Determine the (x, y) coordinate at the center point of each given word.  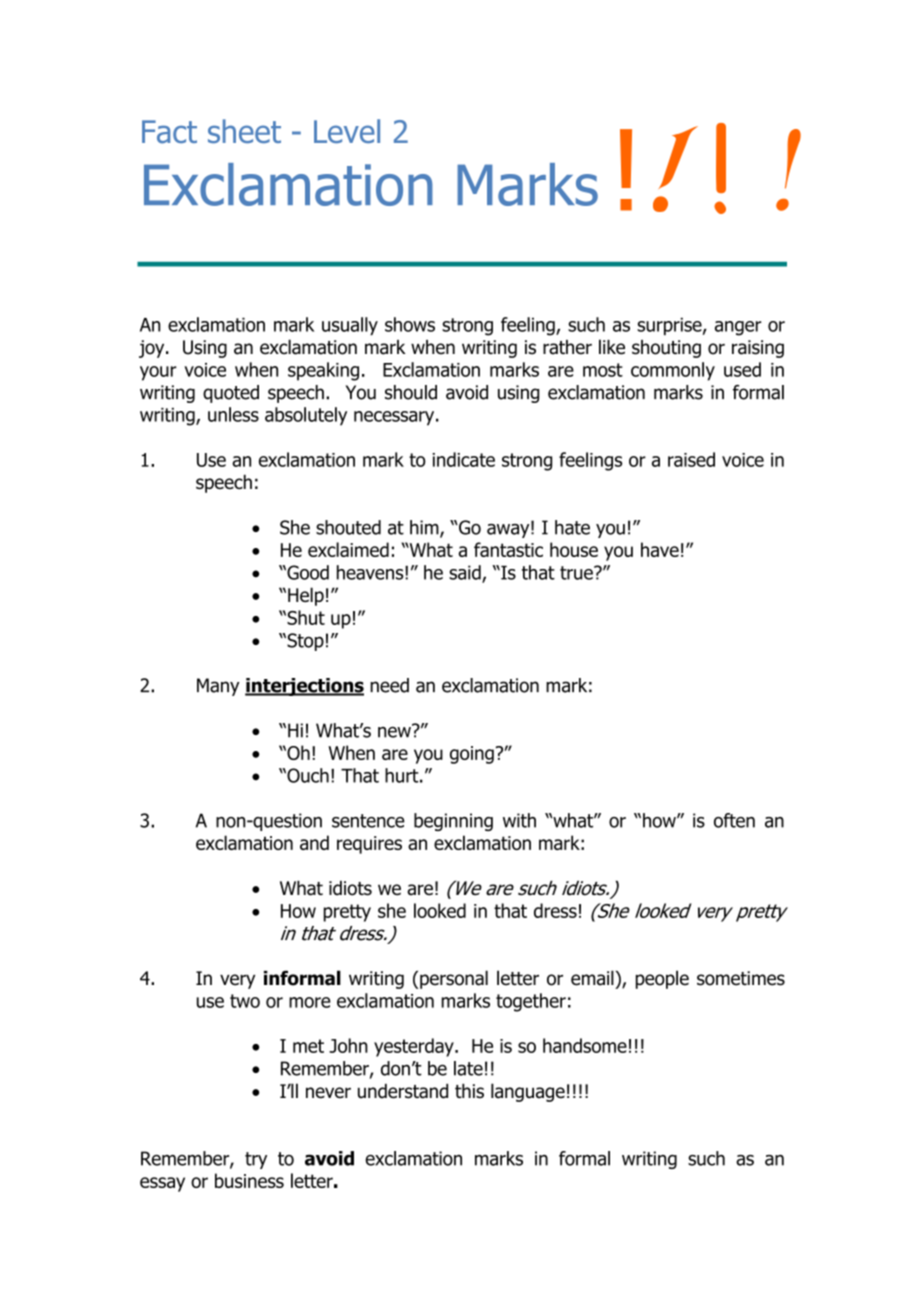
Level (347, 131)
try (256, 1160)
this (469, 1091)
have (660, 549)
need (389, 685)
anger (738, 328)
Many (218, 687)
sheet (244, 131)
